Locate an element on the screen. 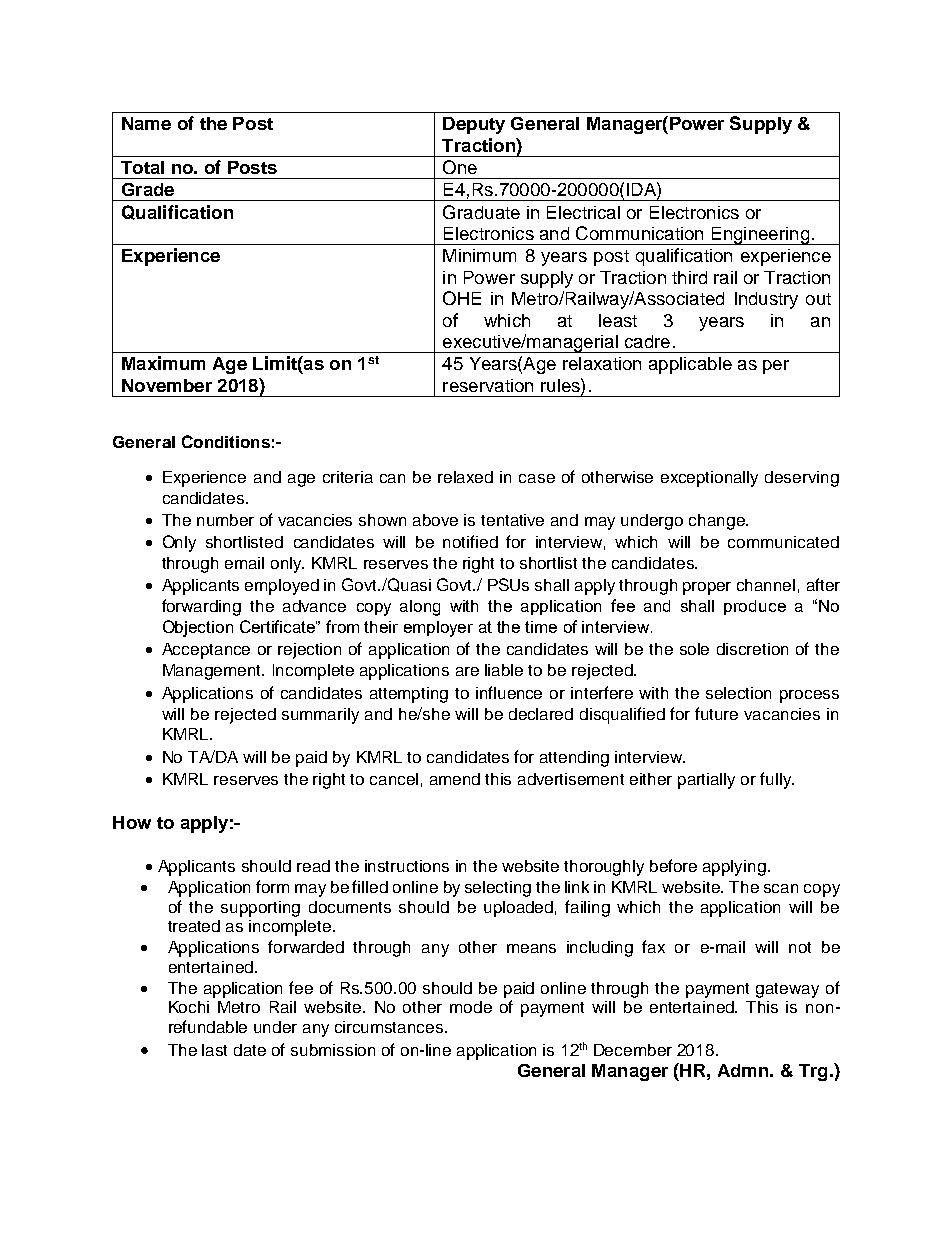 The width and height of the screenshot is (952, 1233). Graduate is located at coordinates (481, 212).
